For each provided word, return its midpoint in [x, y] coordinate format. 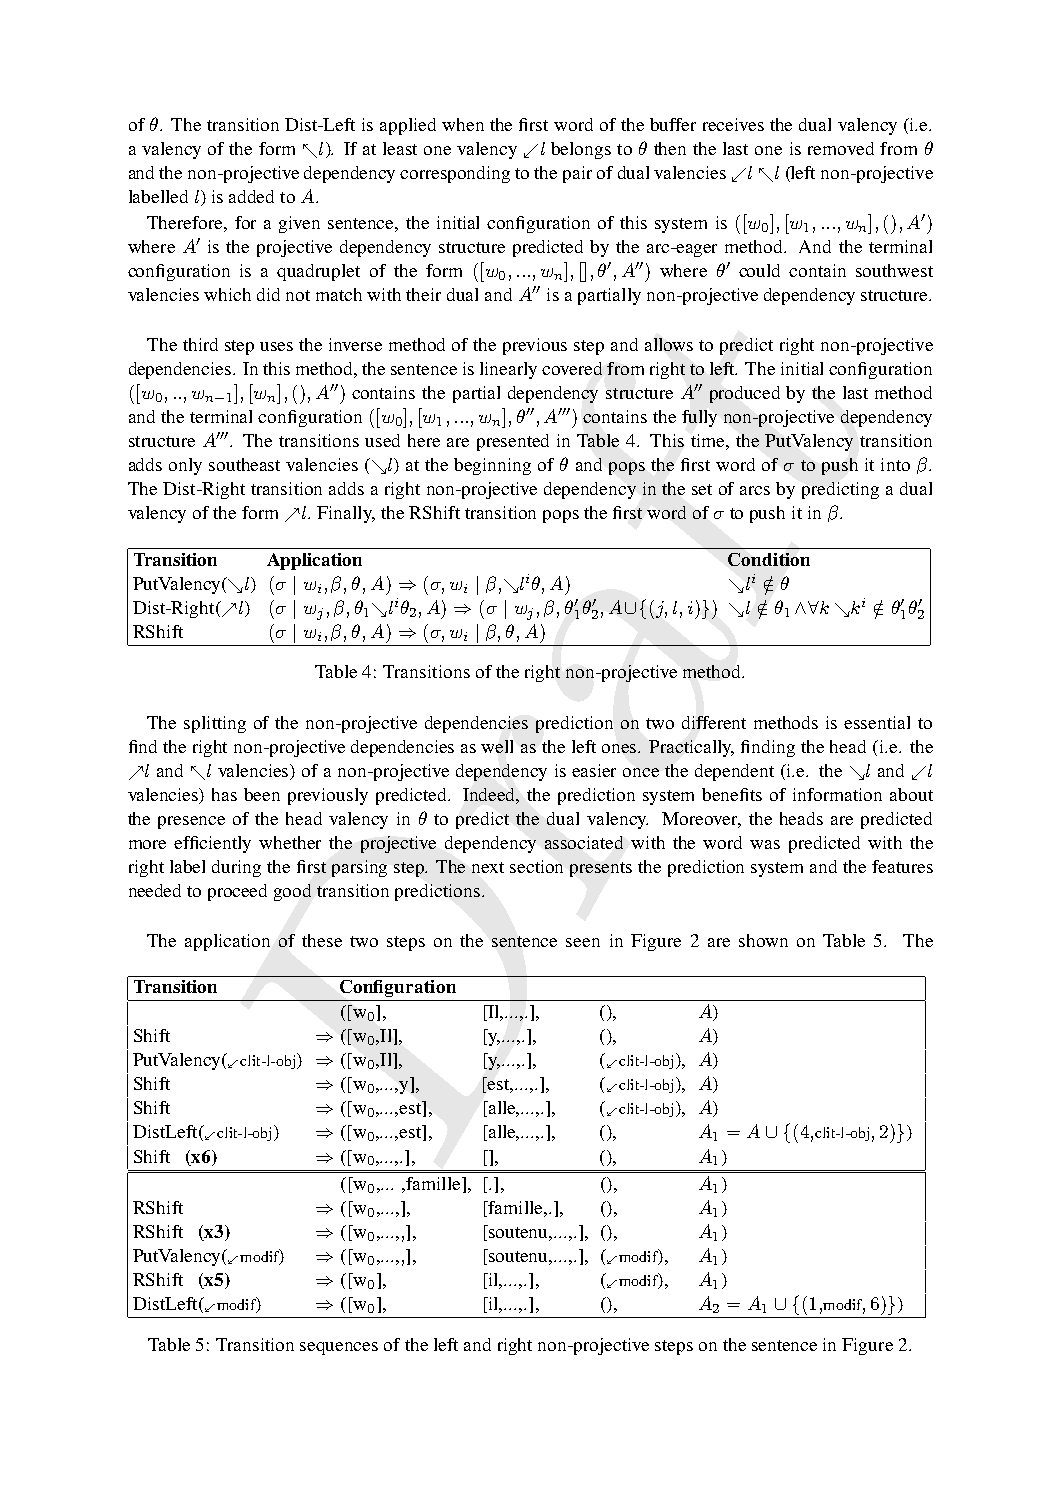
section [536, 866]
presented [513, 442]
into [895, 464]
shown [763, 940]
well [497, 746]
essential [877, 722]
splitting [215, 724]
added [251, 196]
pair [577, 174]
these [322, 940]
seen [583, 942]
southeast [244, 464]
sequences [339, 1348]
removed [841, 148]
